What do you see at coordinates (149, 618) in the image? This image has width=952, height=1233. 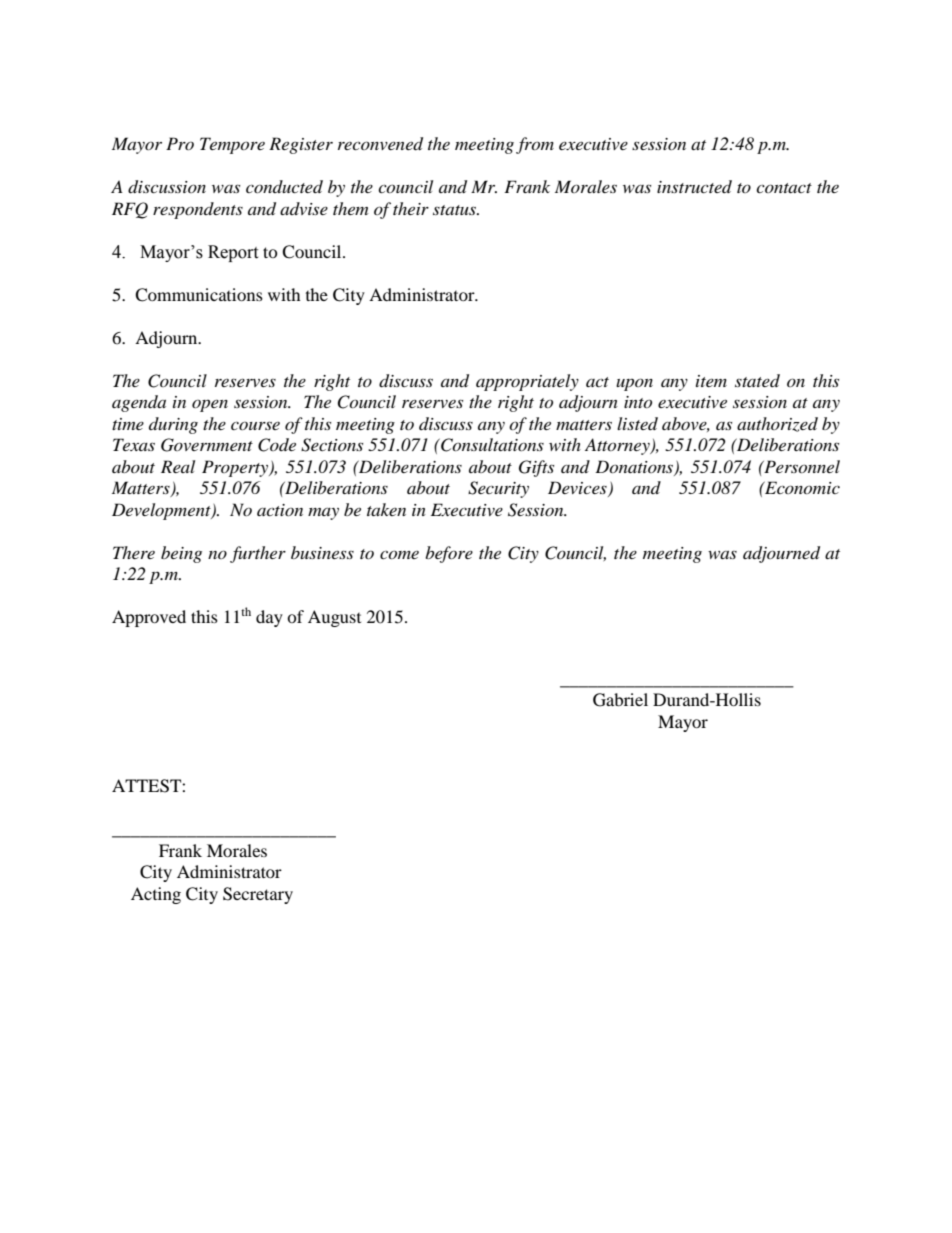 I see `Approved` at bounding box center [149, 618].
